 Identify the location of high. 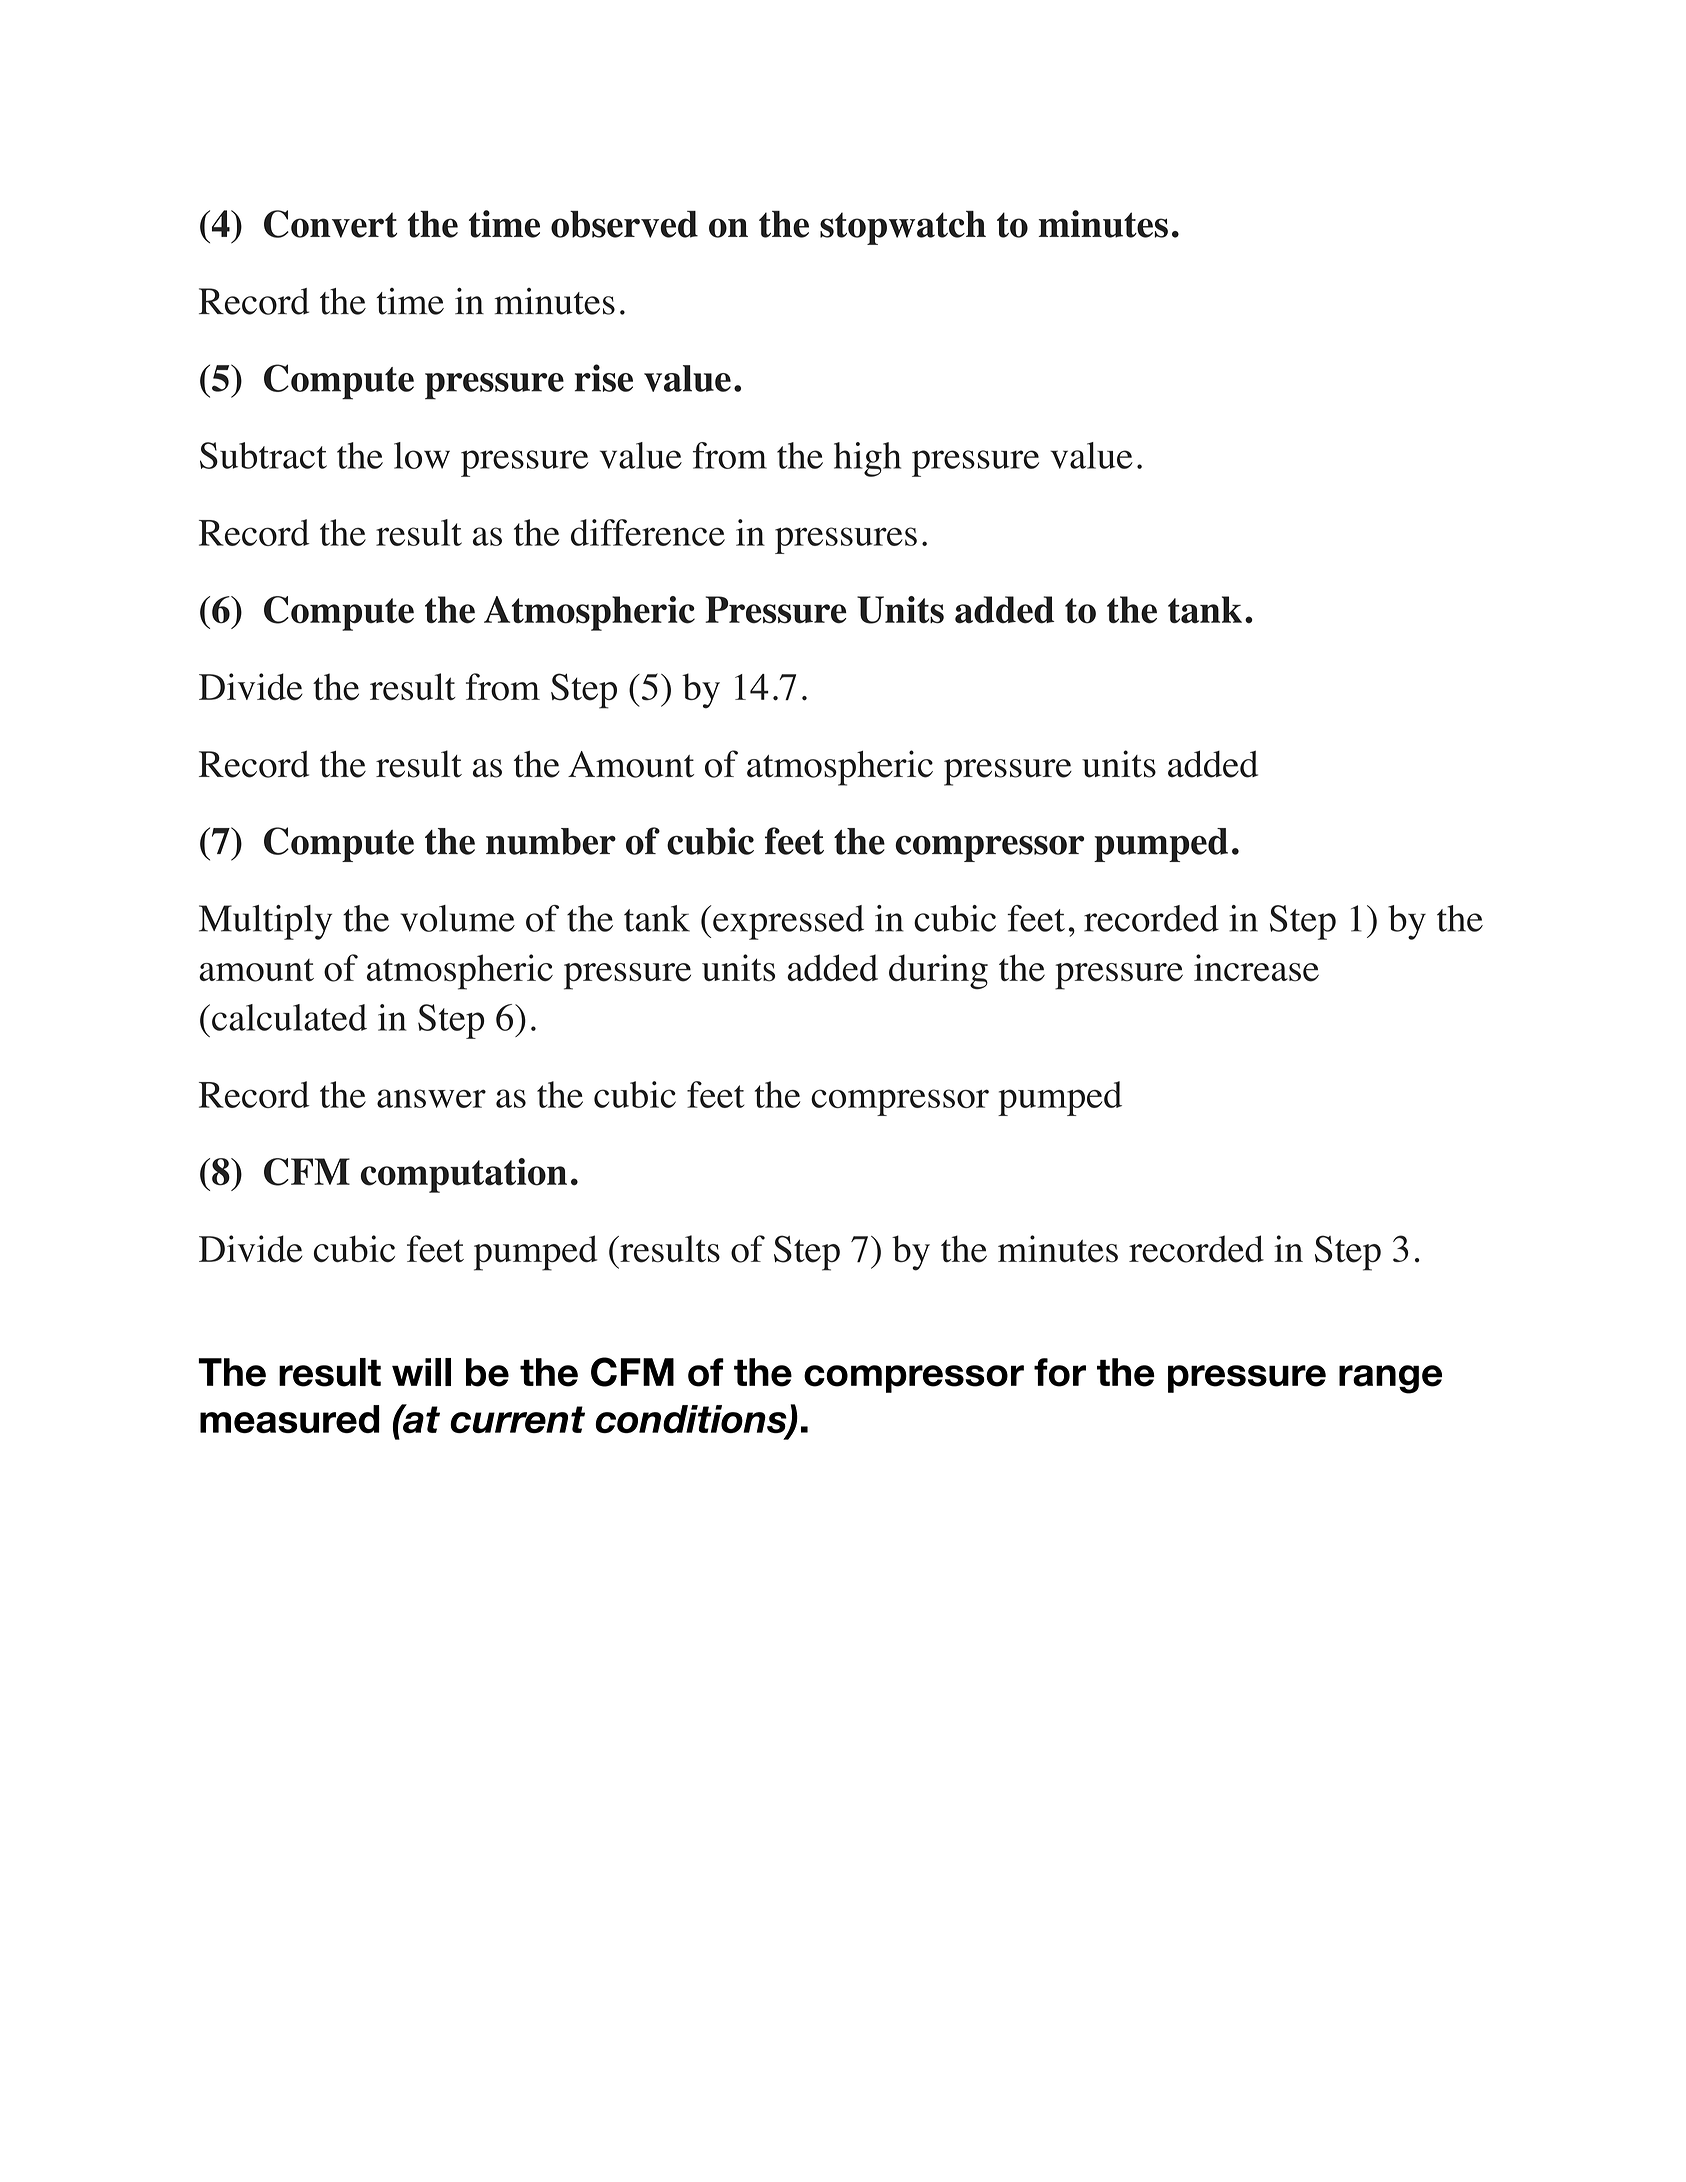
(867, 459).
